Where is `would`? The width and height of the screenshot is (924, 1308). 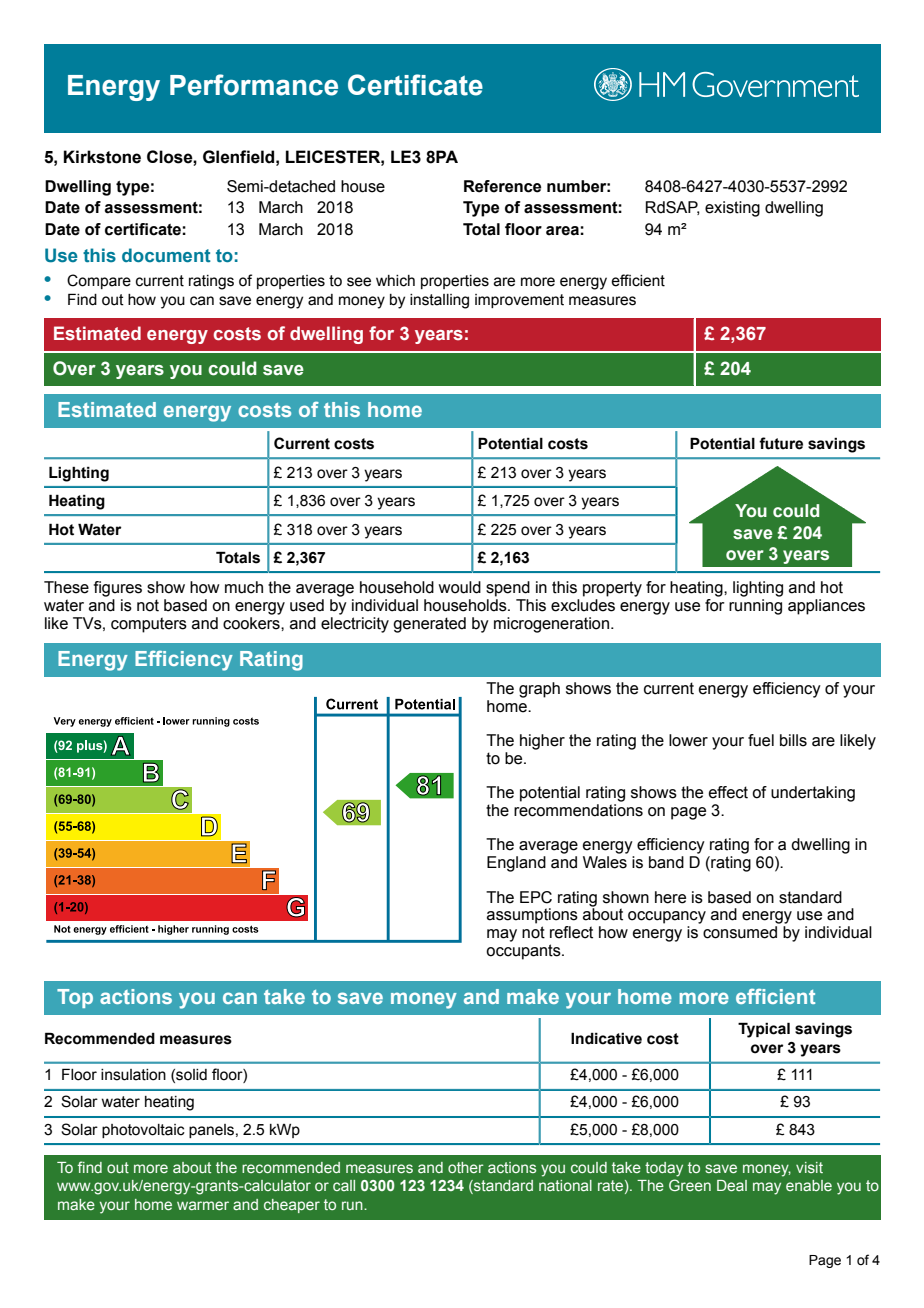 would is located at coordinates (459, 587).
